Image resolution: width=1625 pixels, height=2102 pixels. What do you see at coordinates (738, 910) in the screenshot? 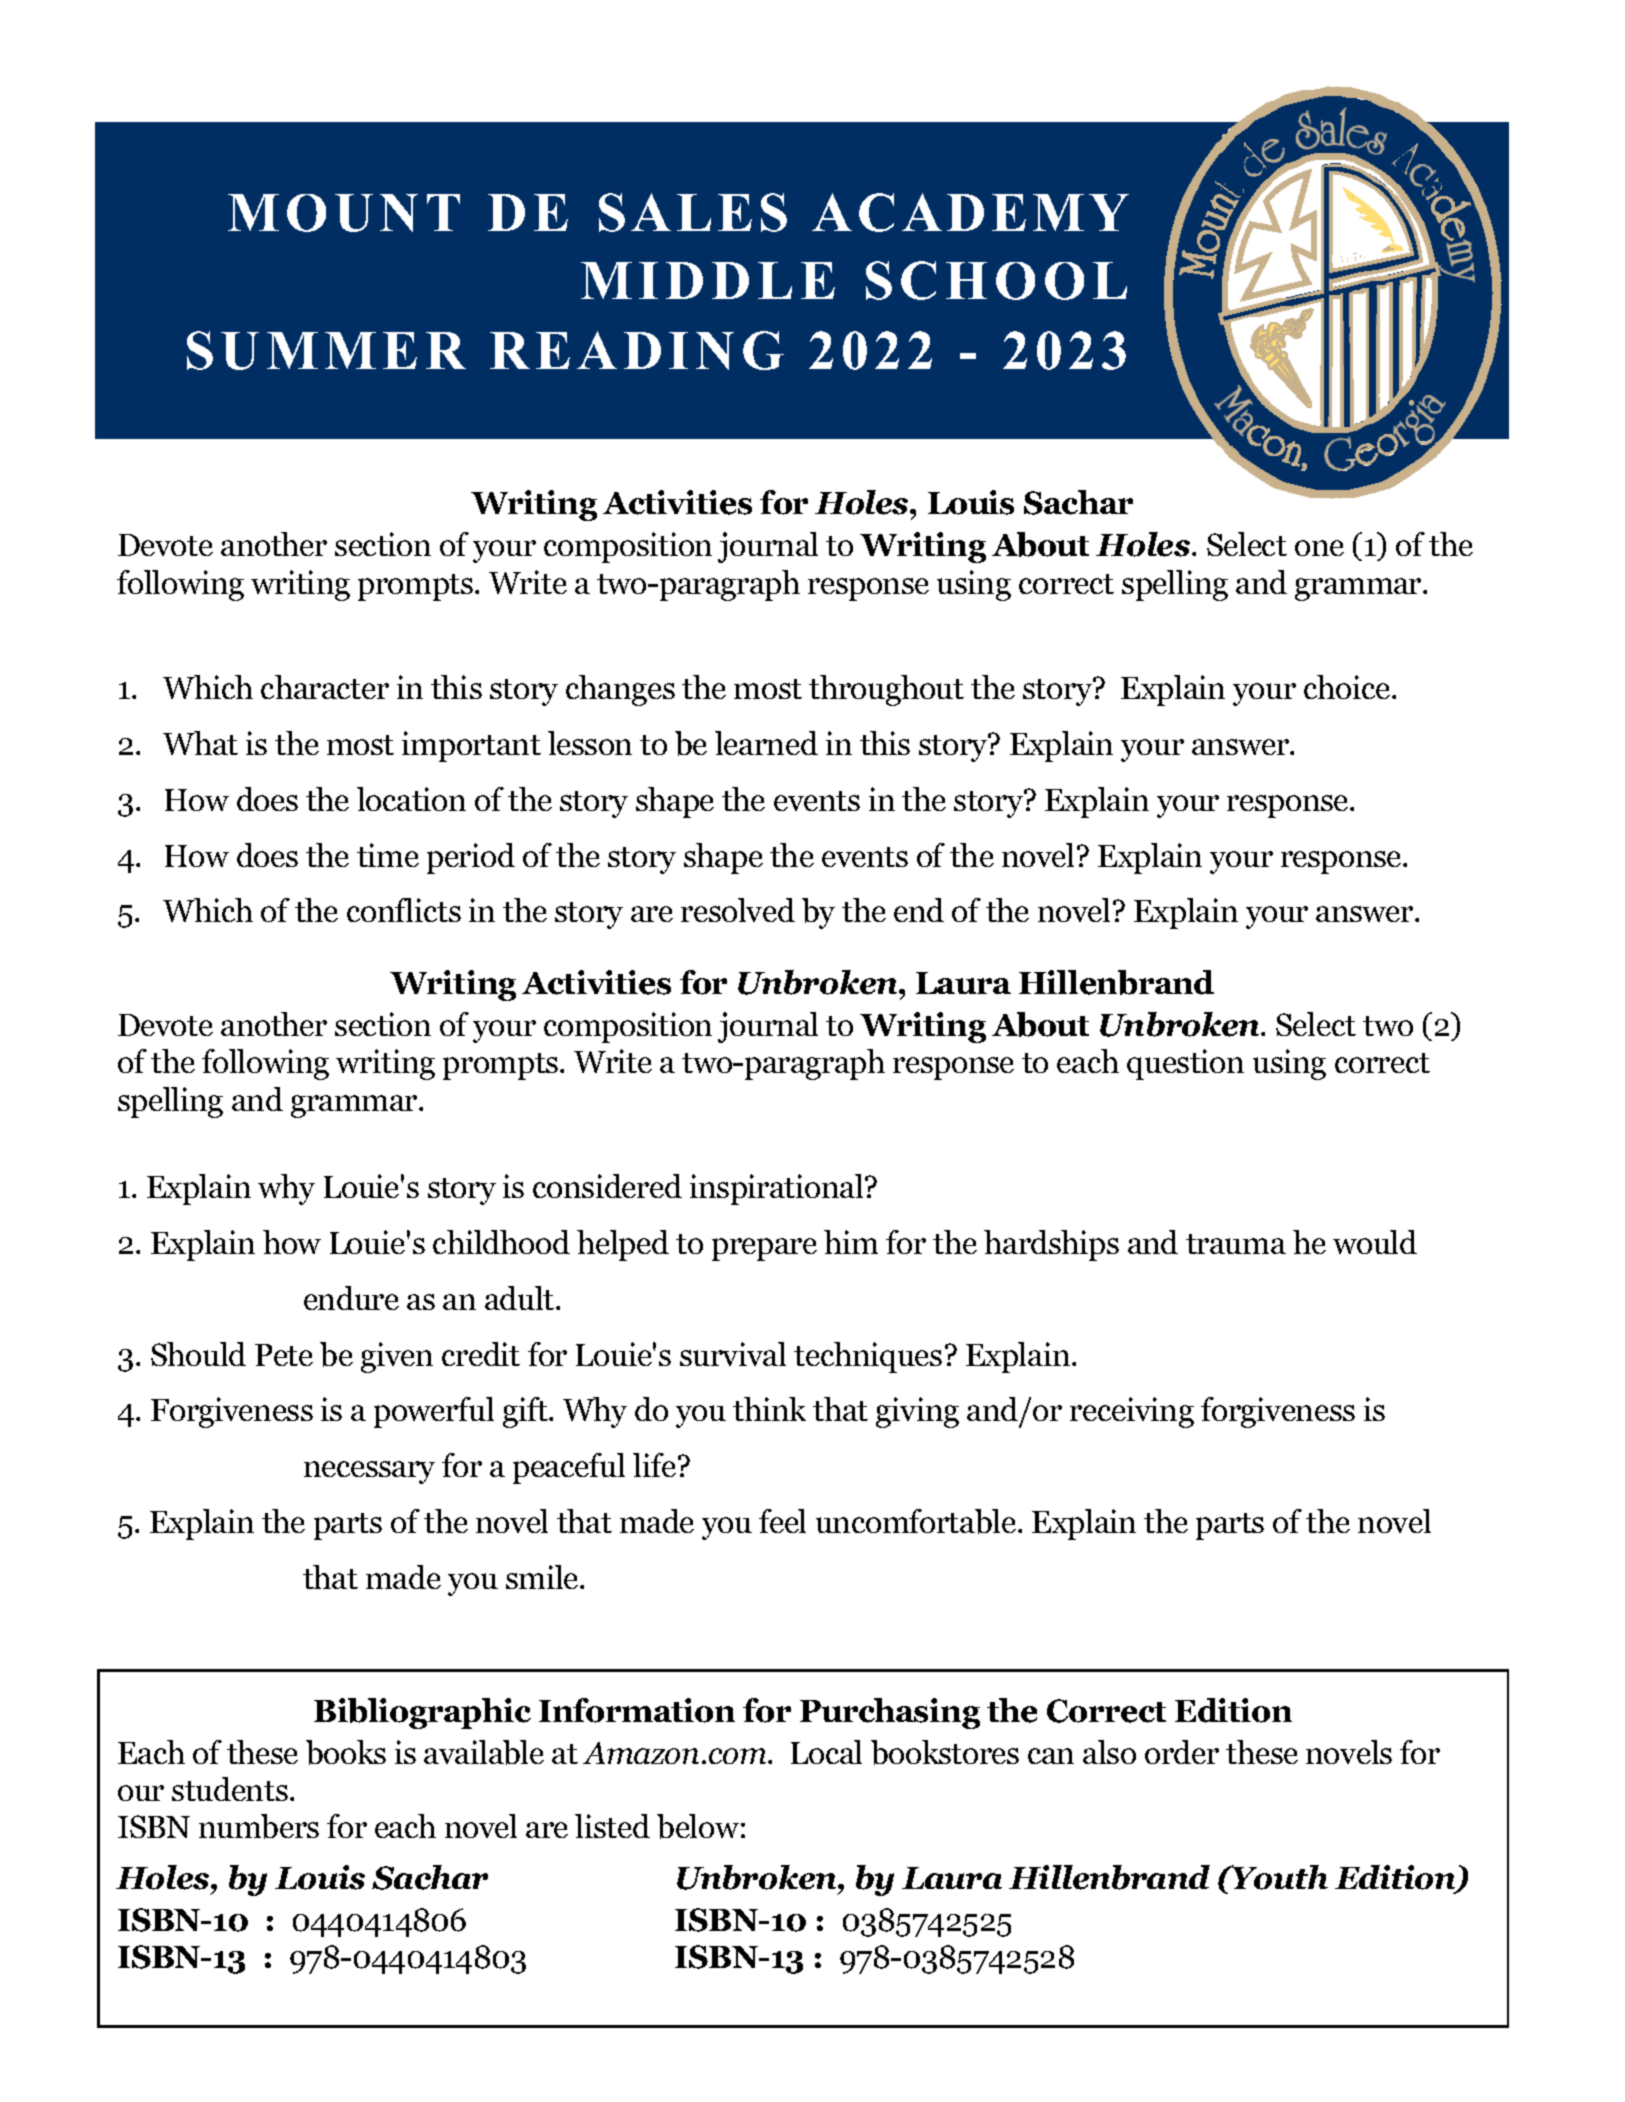
I see `resolved` at bounding box center [738, 910].
